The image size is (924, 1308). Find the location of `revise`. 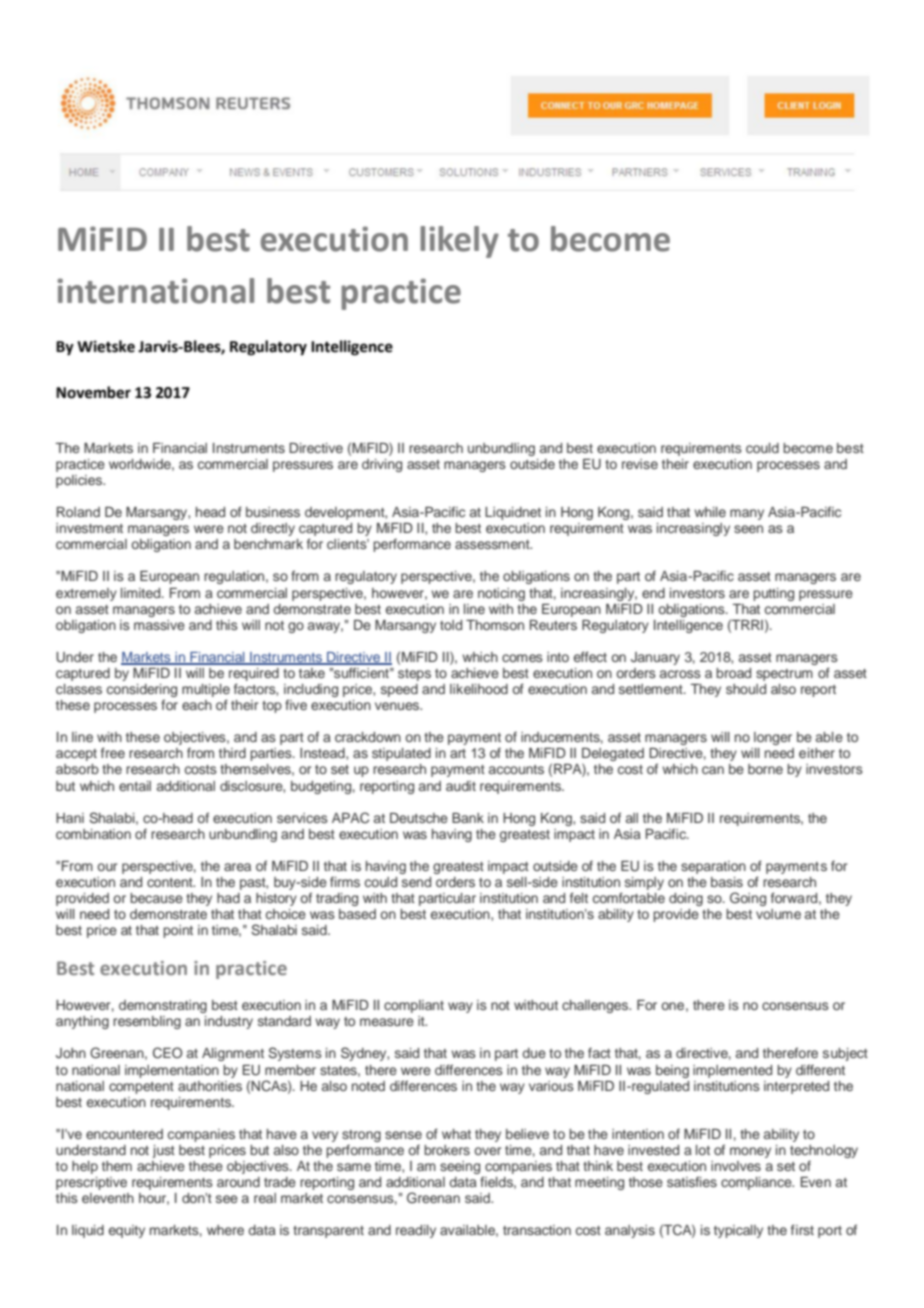

revise is located at coordinates (640, 464).
